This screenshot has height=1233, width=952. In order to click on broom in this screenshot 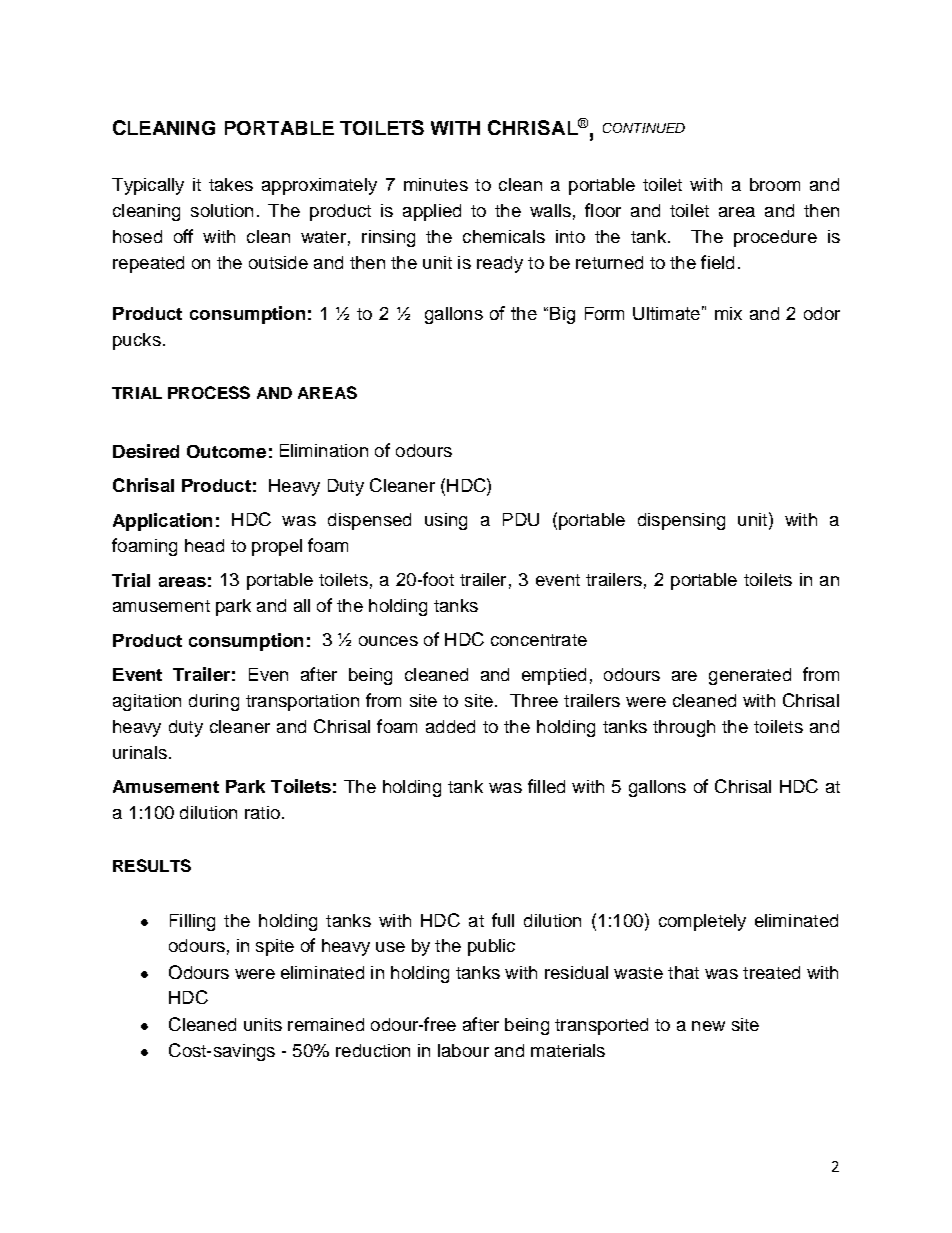, I will do `click(775, 184)`.
